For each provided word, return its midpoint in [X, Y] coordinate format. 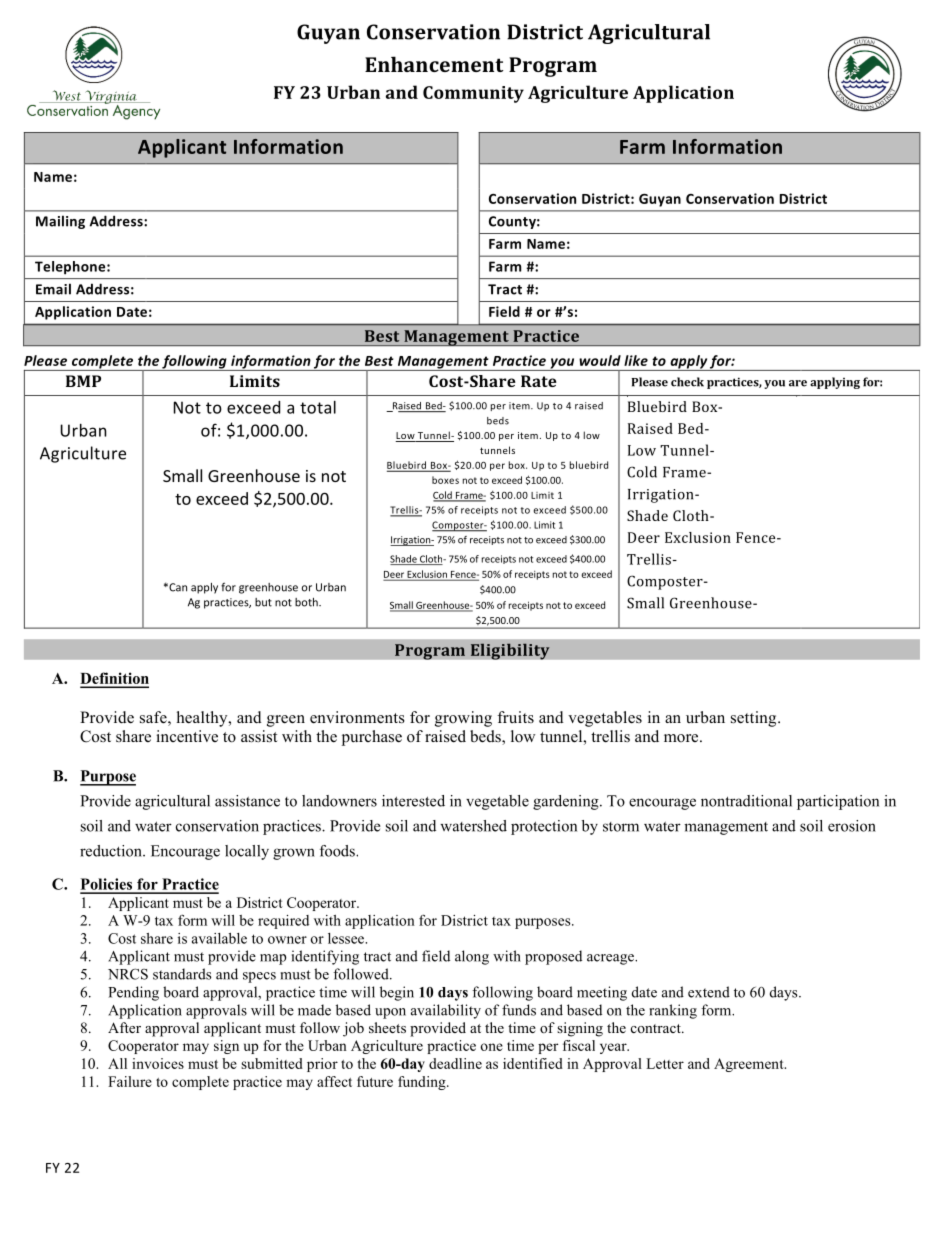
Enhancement [434, 64]
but [263, 602]
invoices [158, 1063]
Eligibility [510, 651]
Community [473, 94]
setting [755, 719]
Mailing [60, 222]
